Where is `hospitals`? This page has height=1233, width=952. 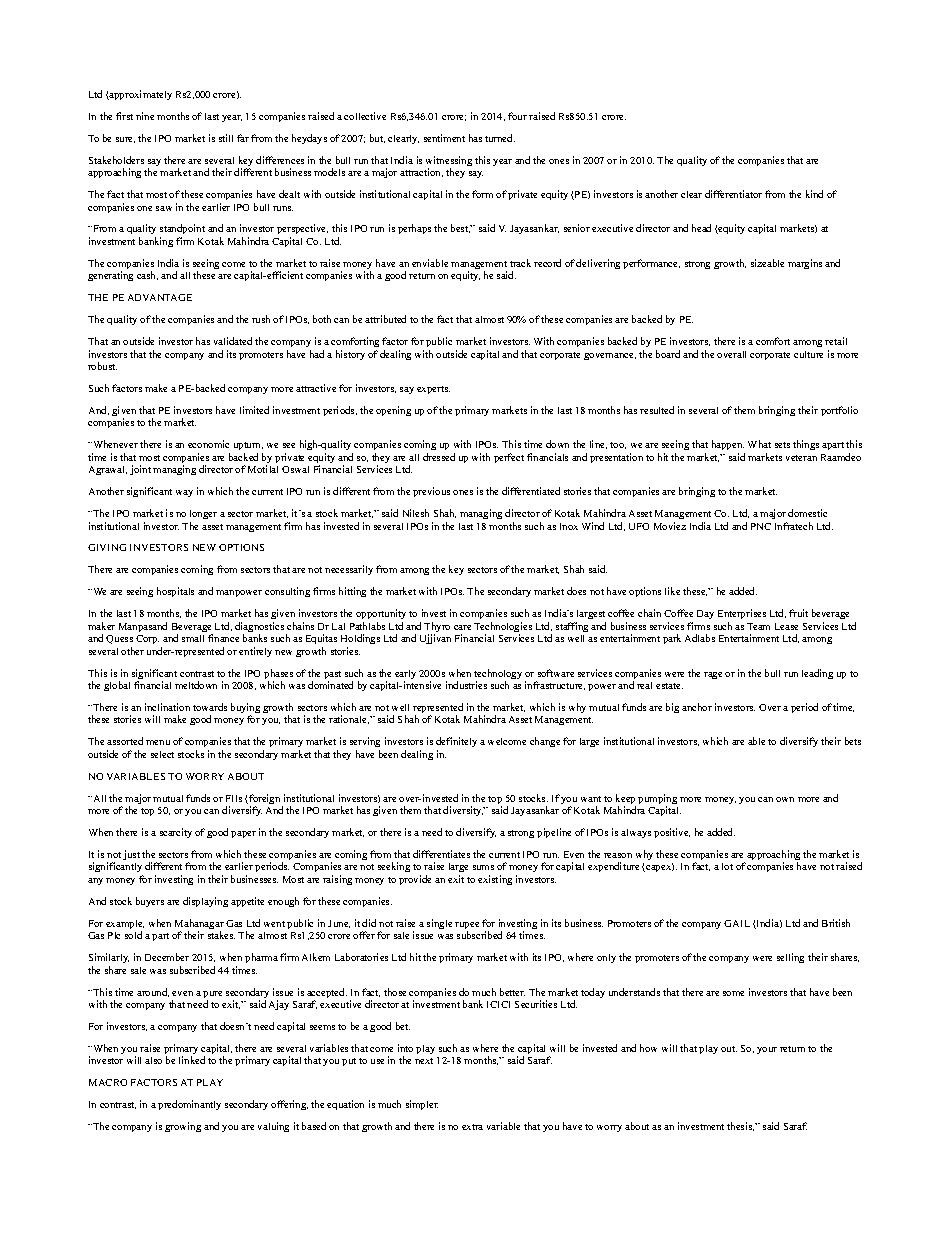 hospitals is located at coordinates (175, 592).
